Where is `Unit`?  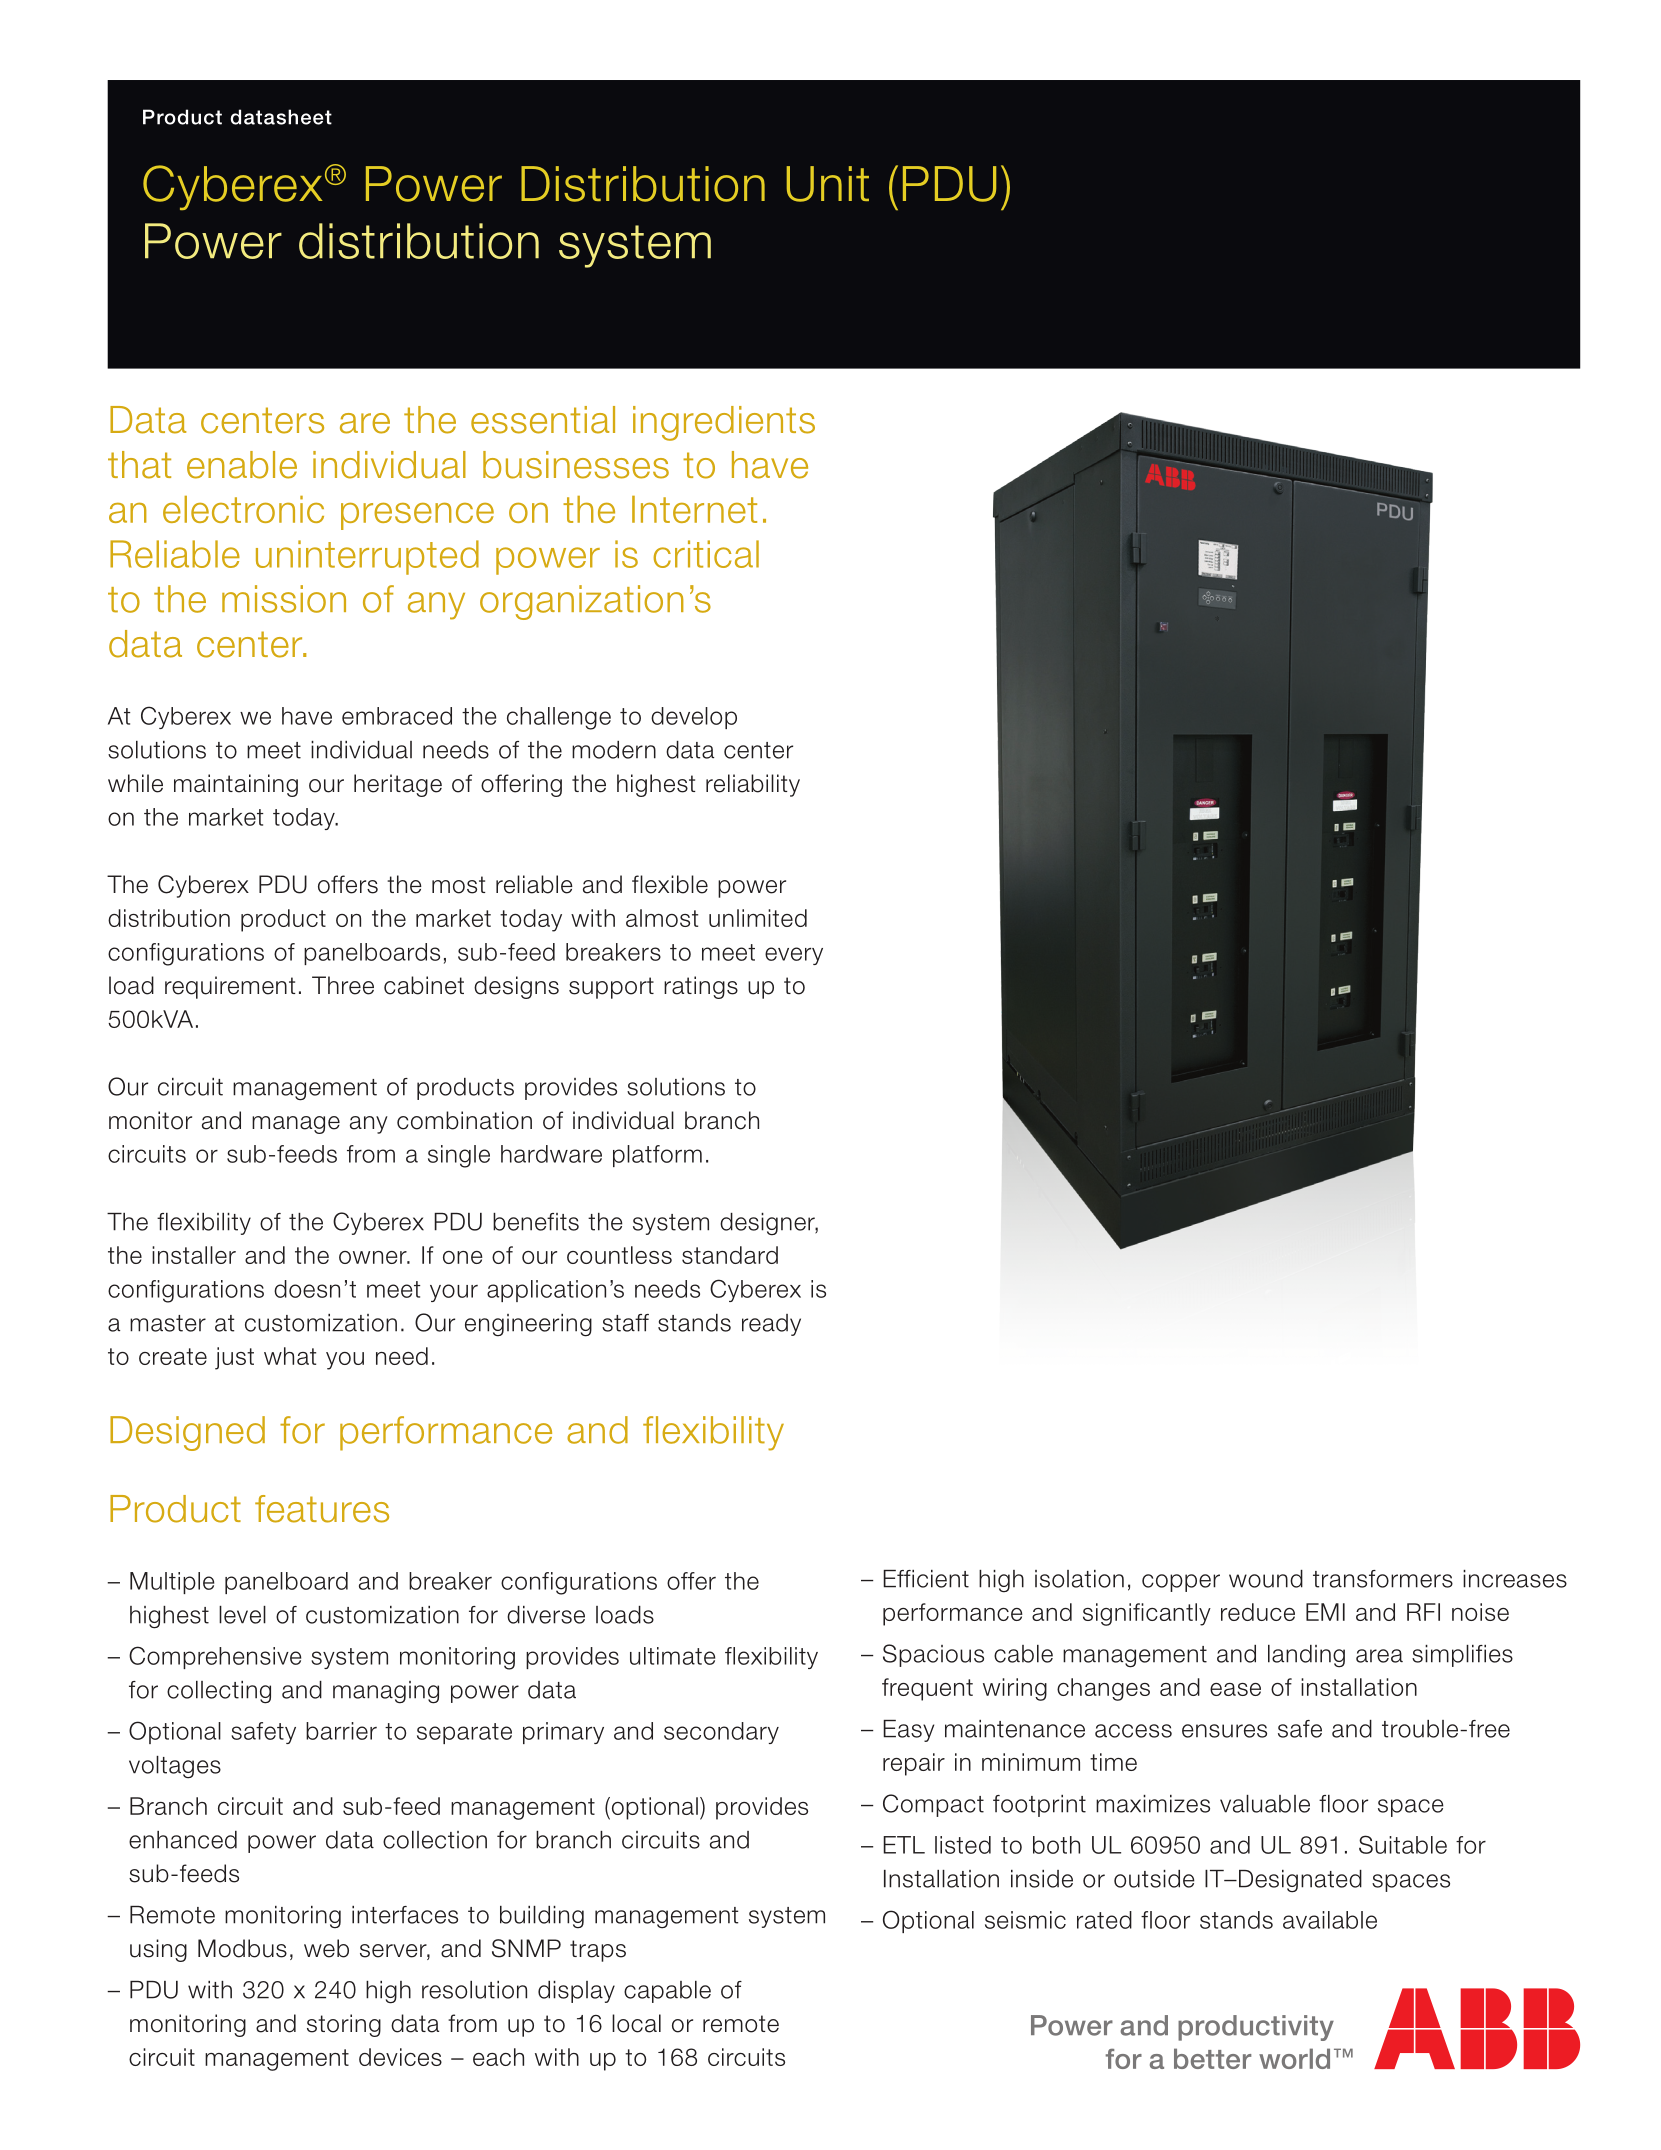
Unit is located at coordinates (828, 184).
